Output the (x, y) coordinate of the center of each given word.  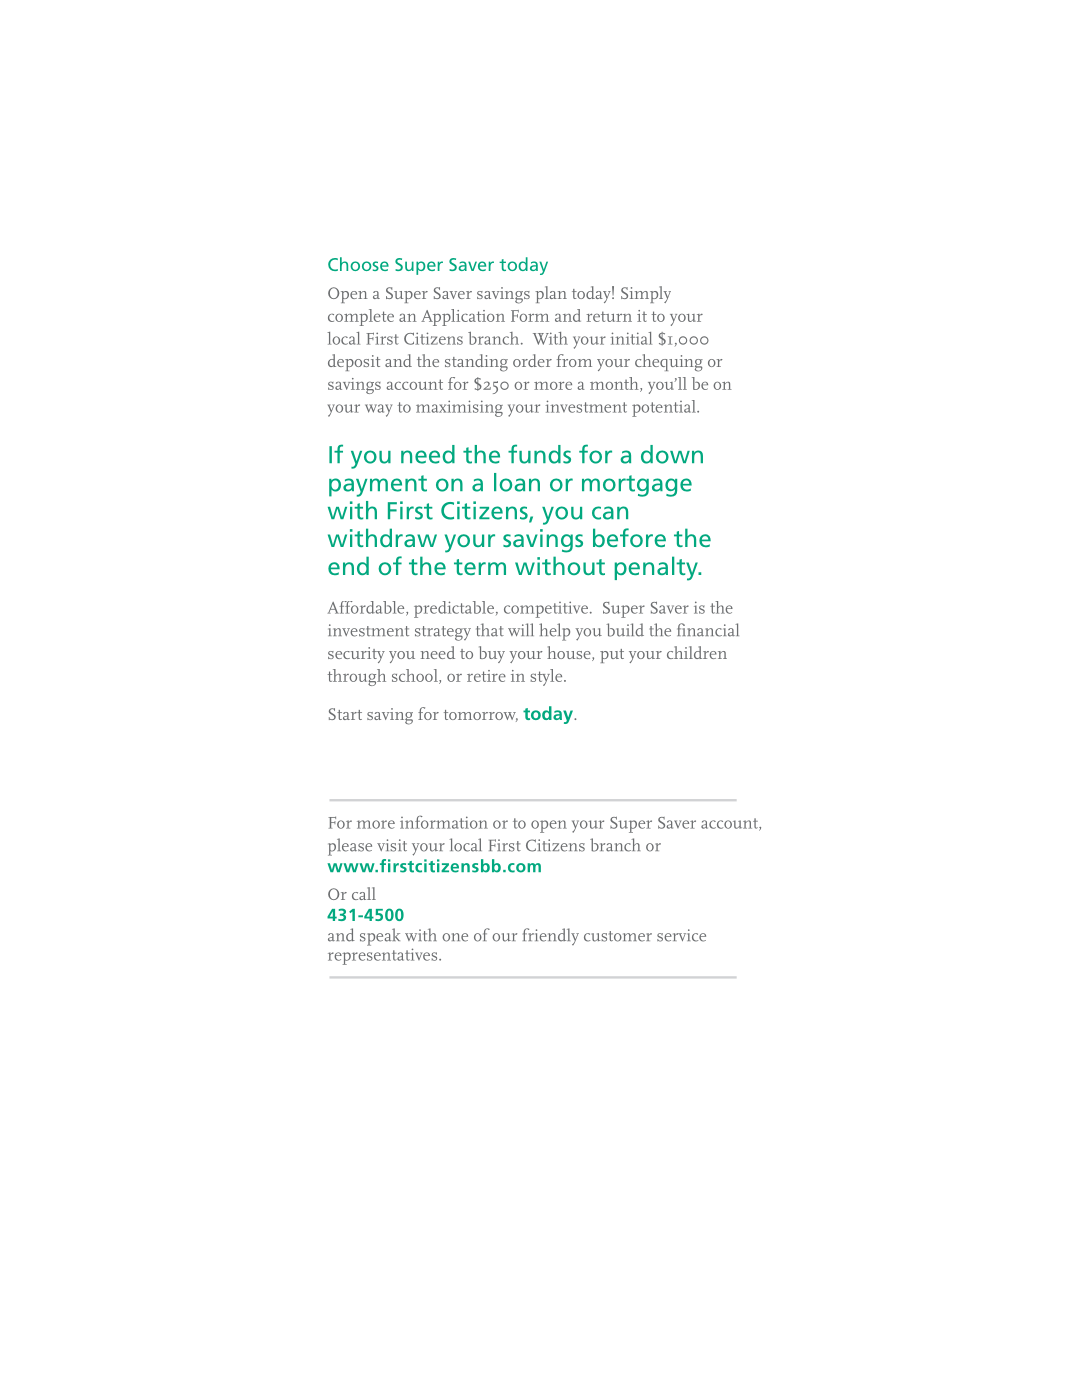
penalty (657, 568)
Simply (646, 294)
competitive (546, 609)
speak (380, 937)
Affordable (367, 608)
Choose (358, 264)
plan (551, 294)
